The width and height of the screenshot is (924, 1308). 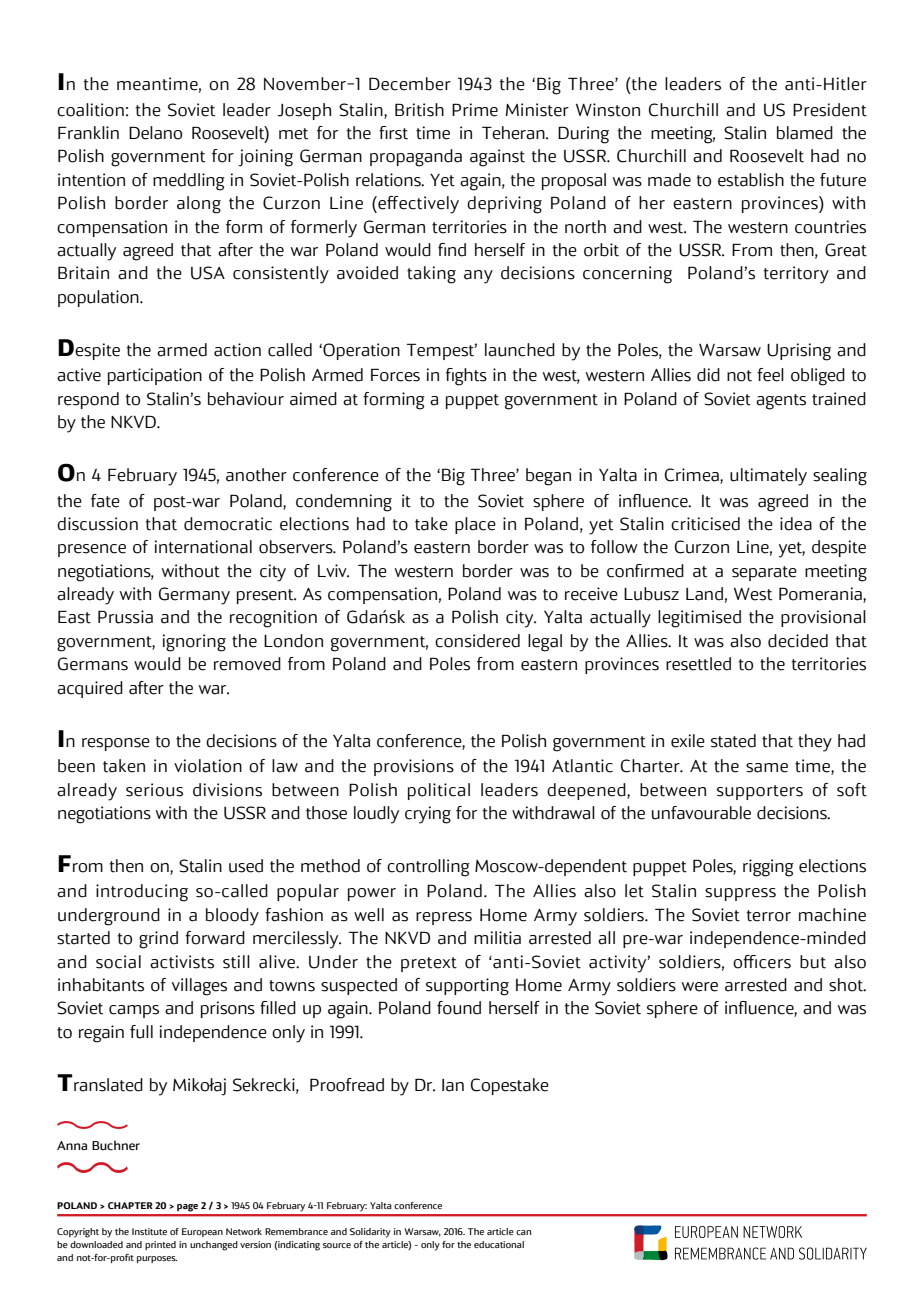 What do you see at coordinates (155, 133) in the screenshot?
I see `Delano` at bounding box center [155, 133].
